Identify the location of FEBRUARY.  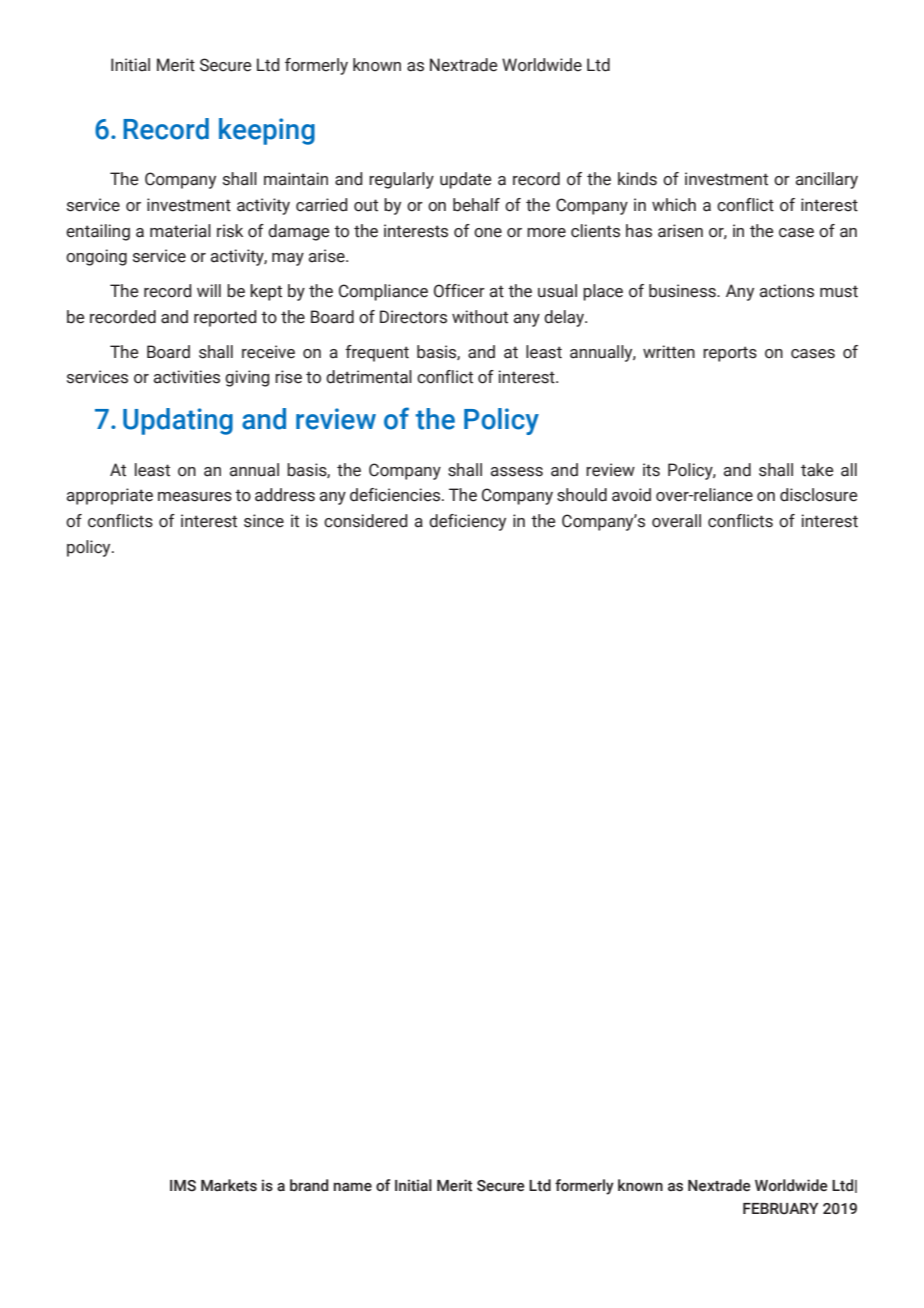
(780, 1209).
